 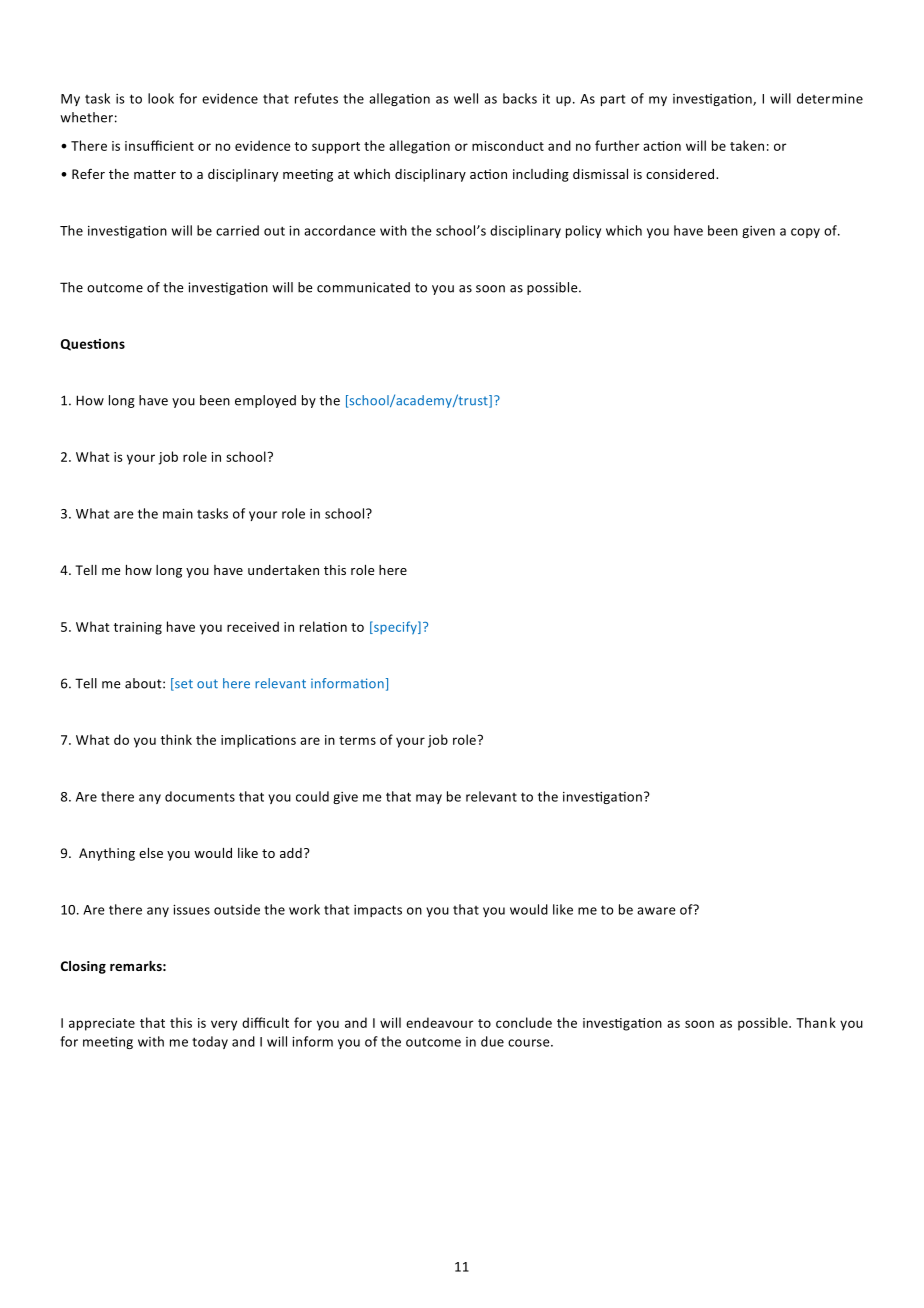 I want to click on documents, so click(x=200, y=796).
